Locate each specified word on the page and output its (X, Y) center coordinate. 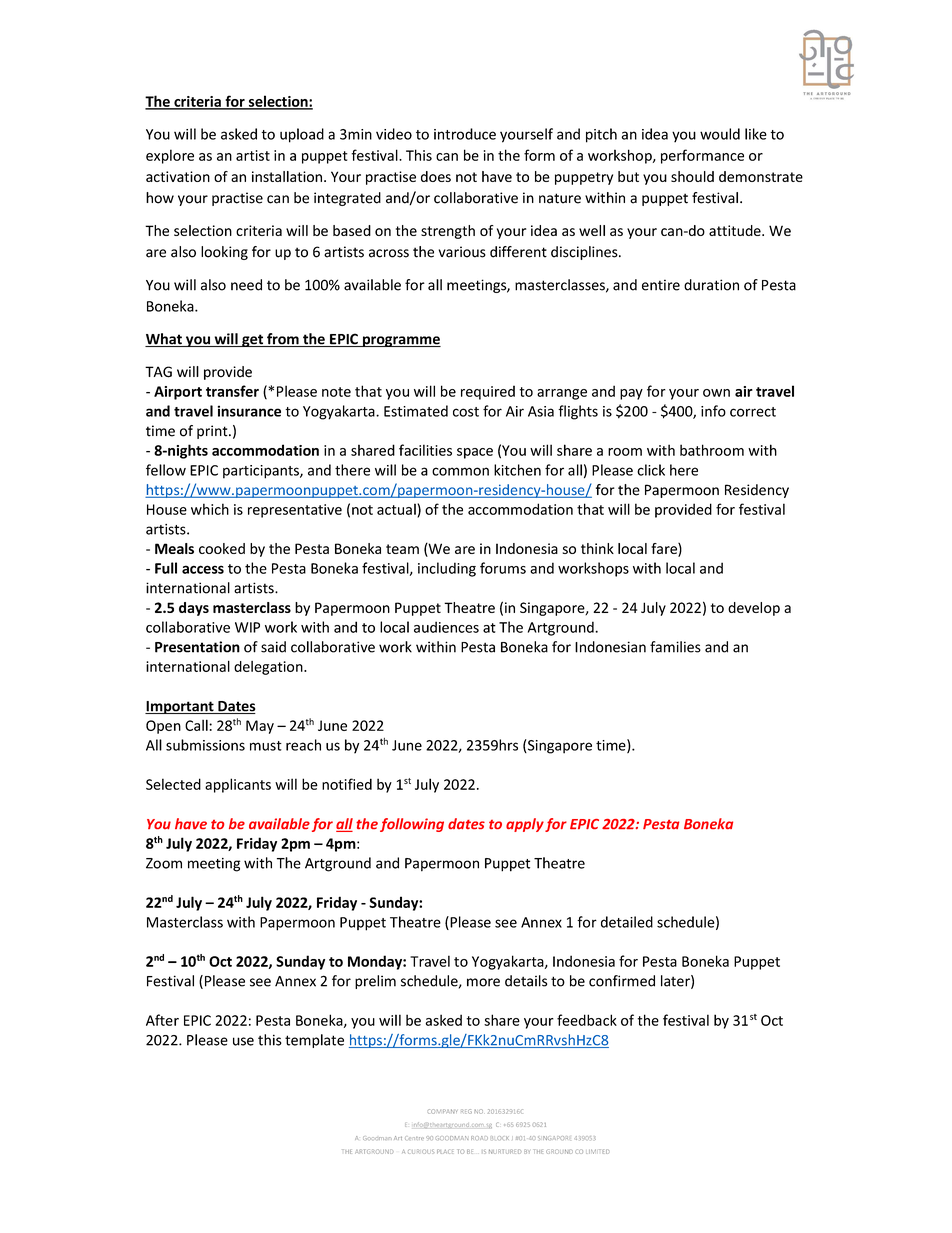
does (436, 176)
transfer (232, 391)
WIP (247, 627)
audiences (446, 627)
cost (466, 412)
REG (466, 1111)
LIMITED (597, 1151)
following (412, 825)
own (716, 393)
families (675, 647)
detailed (627, 922)
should (692, 176)
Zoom (164, 863)
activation (178, 176)
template (314, 1041)
